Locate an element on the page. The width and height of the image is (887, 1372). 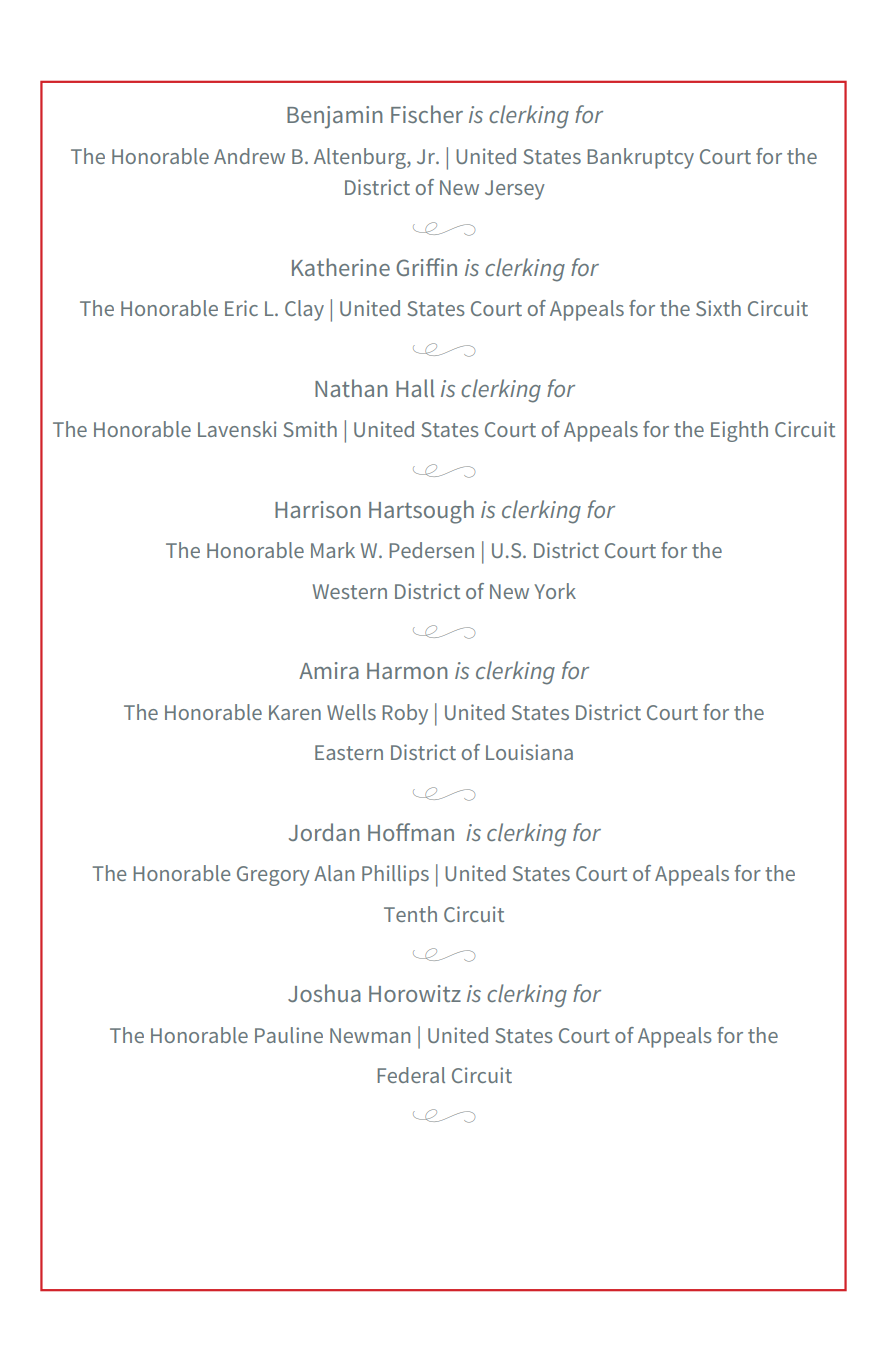
Louisiana is located at coordinates (529, 752).
